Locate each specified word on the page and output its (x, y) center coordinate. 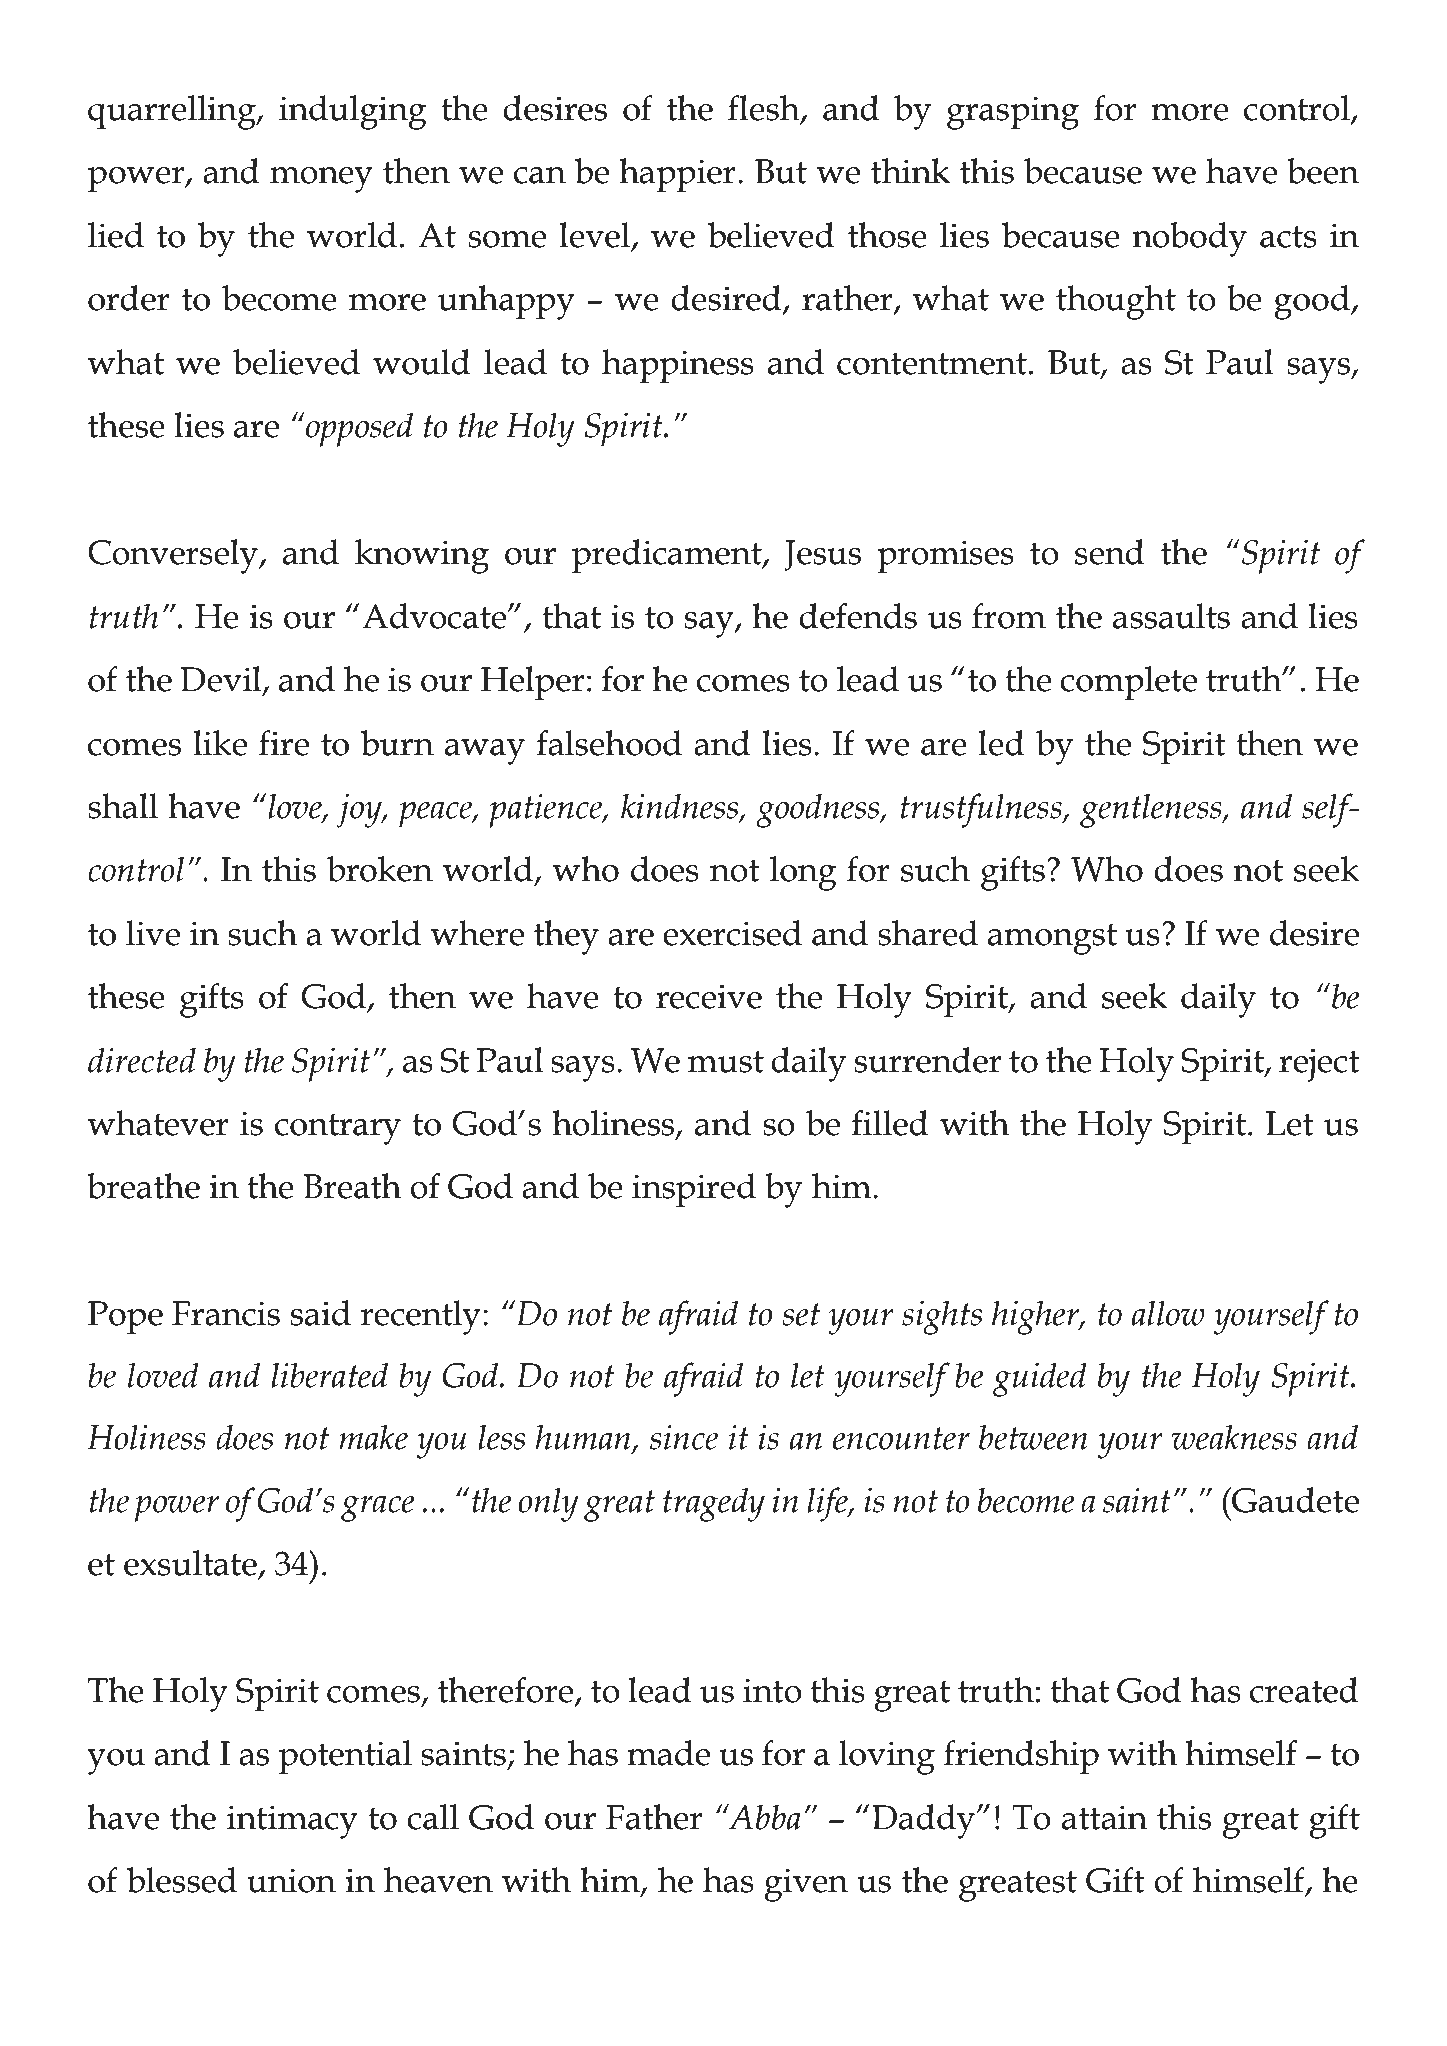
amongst (1052, 939)
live (153, 933)
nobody (1189, 239)
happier (677, 175)
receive (709, 996)
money (321, 180)
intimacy (292, 1822)
